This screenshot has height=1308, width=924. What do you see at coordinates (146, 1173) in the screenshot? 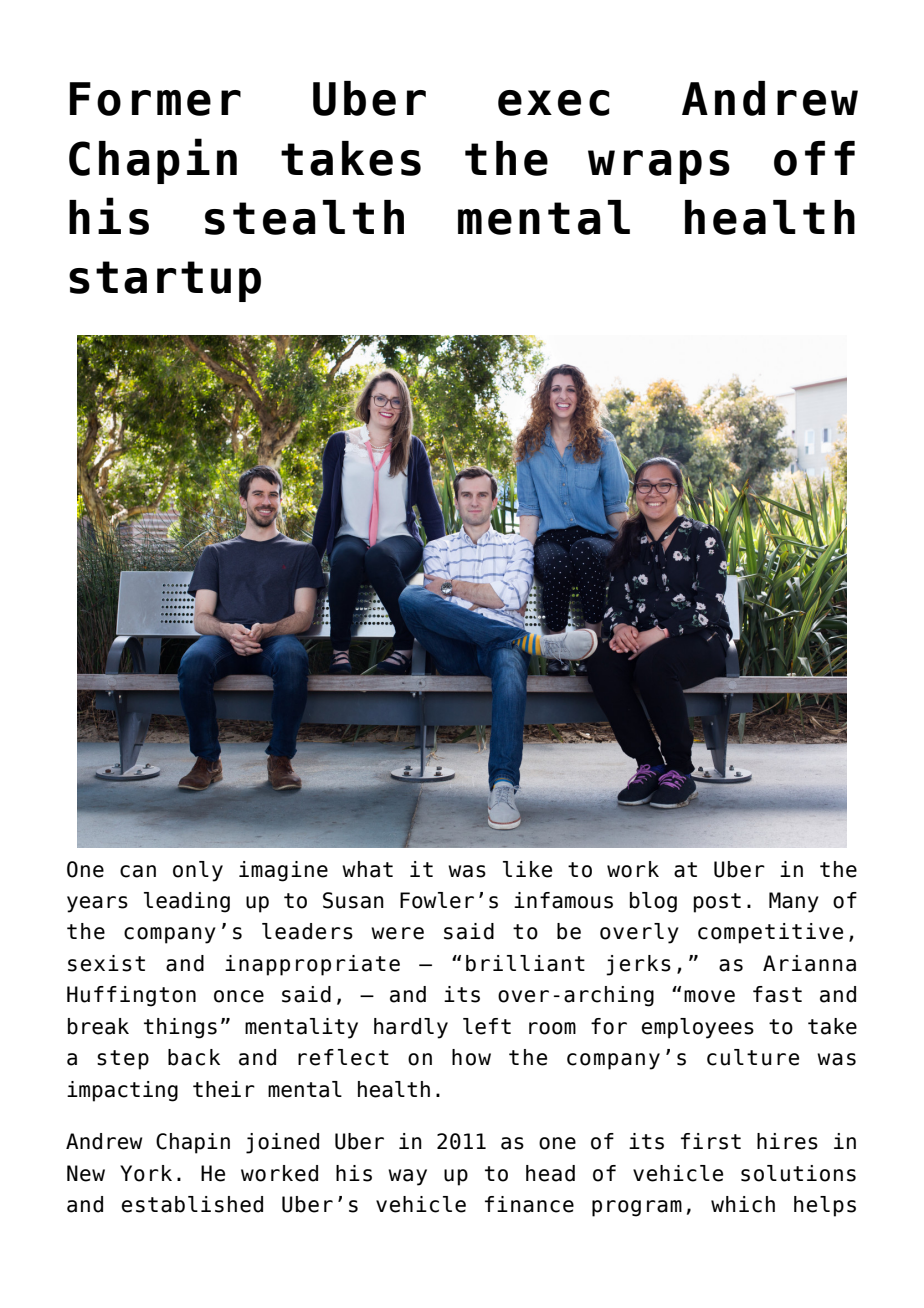
I see `York` at bounding box center [146, 1173].
